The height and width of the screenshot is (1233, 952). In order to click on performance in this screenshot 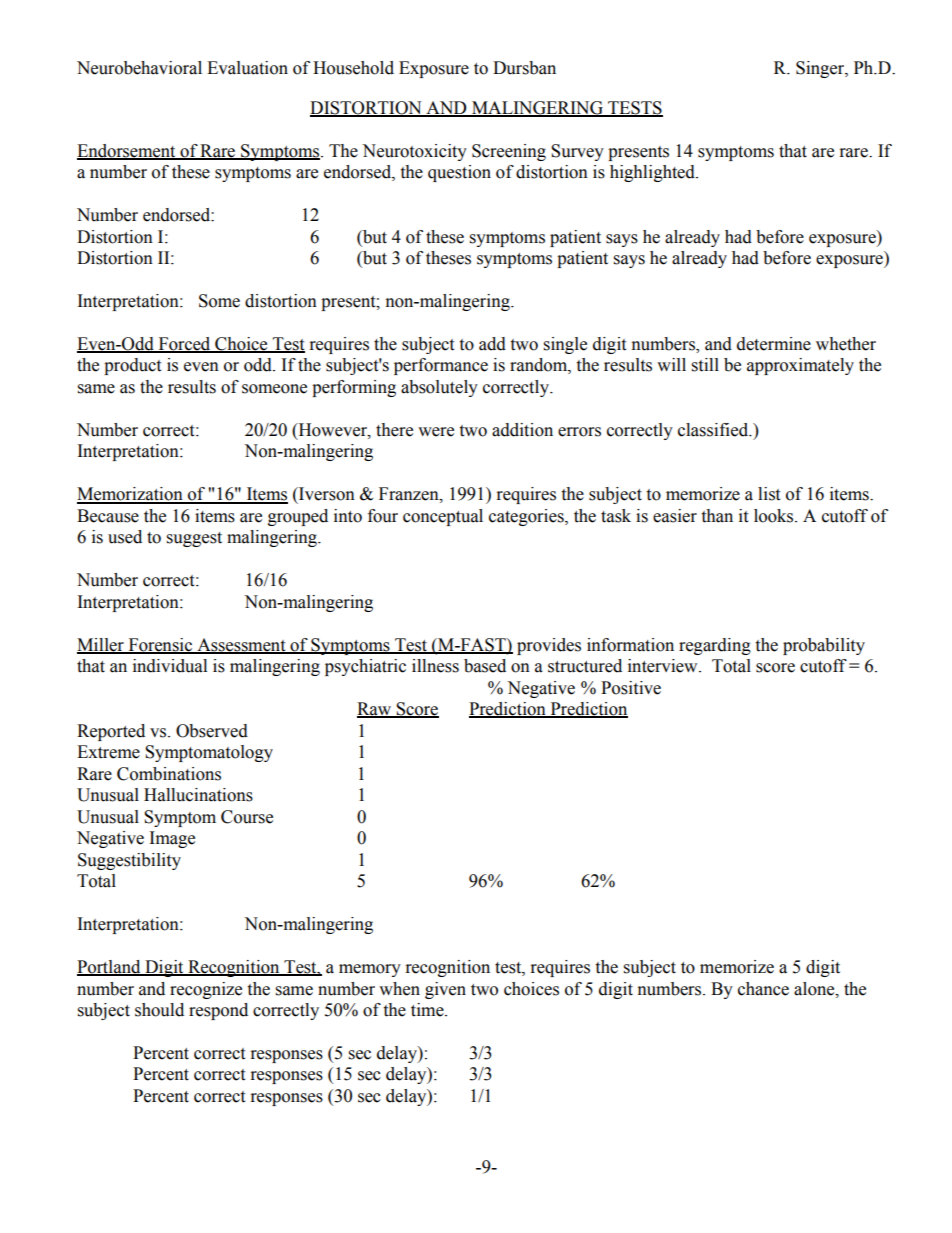, I will do `click(441, 366)`.
